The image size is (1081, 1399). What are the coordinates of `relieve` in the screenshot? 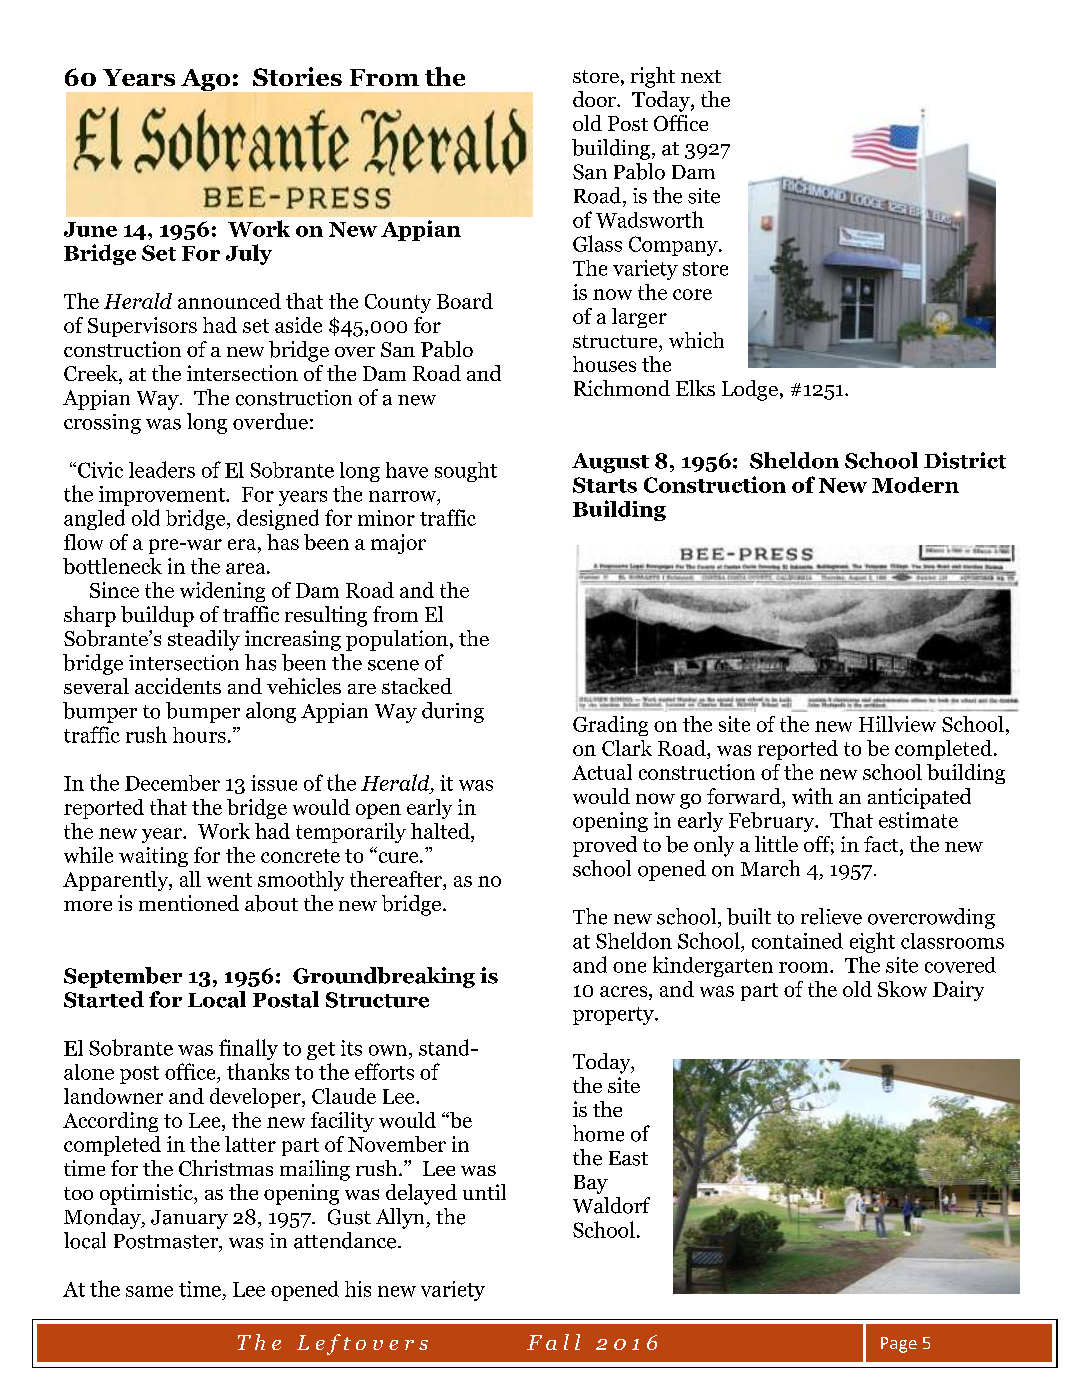 It's located at (831, 916).
